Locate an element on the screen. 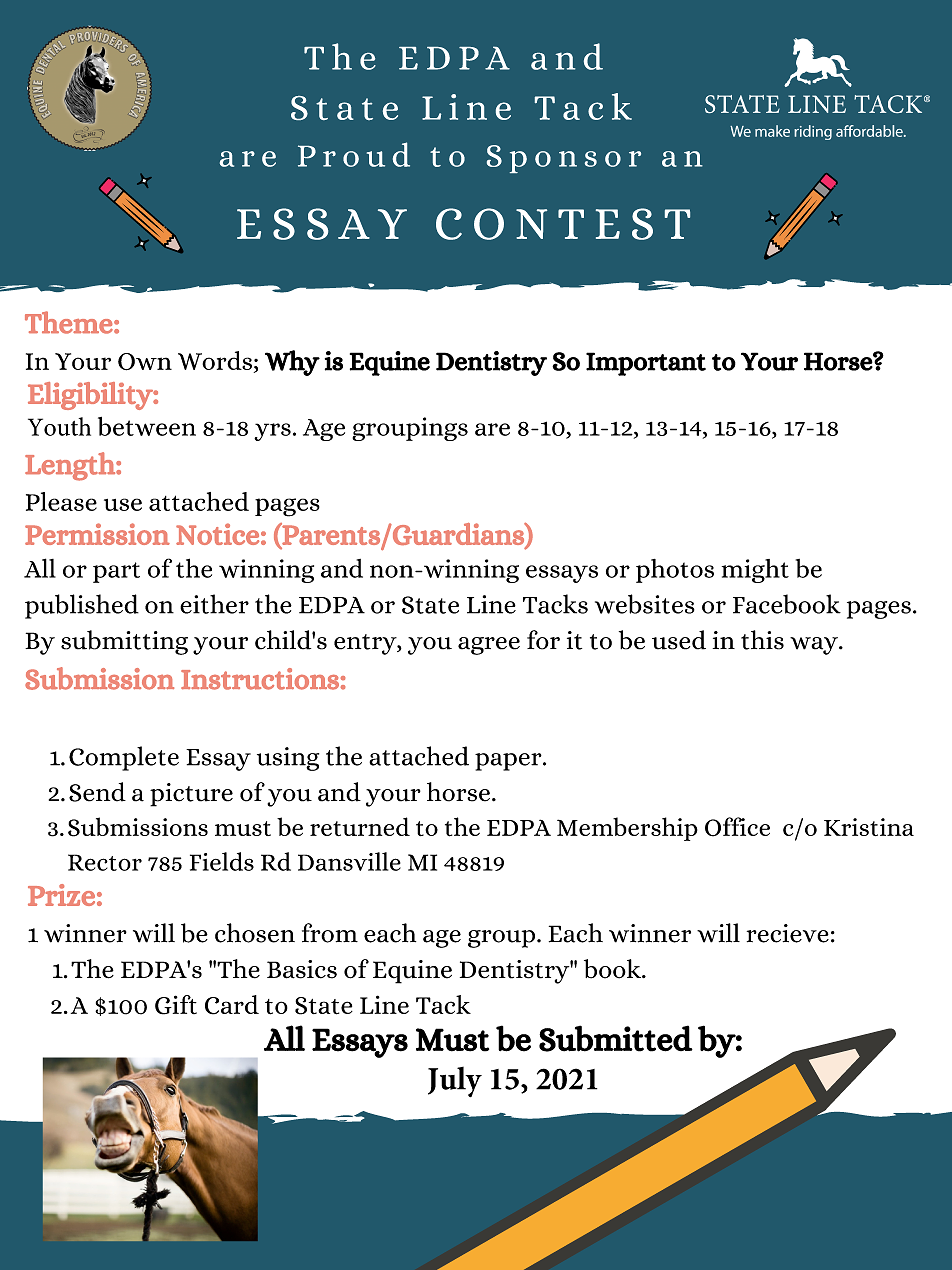  July is located at coordinates (455, 1082).
